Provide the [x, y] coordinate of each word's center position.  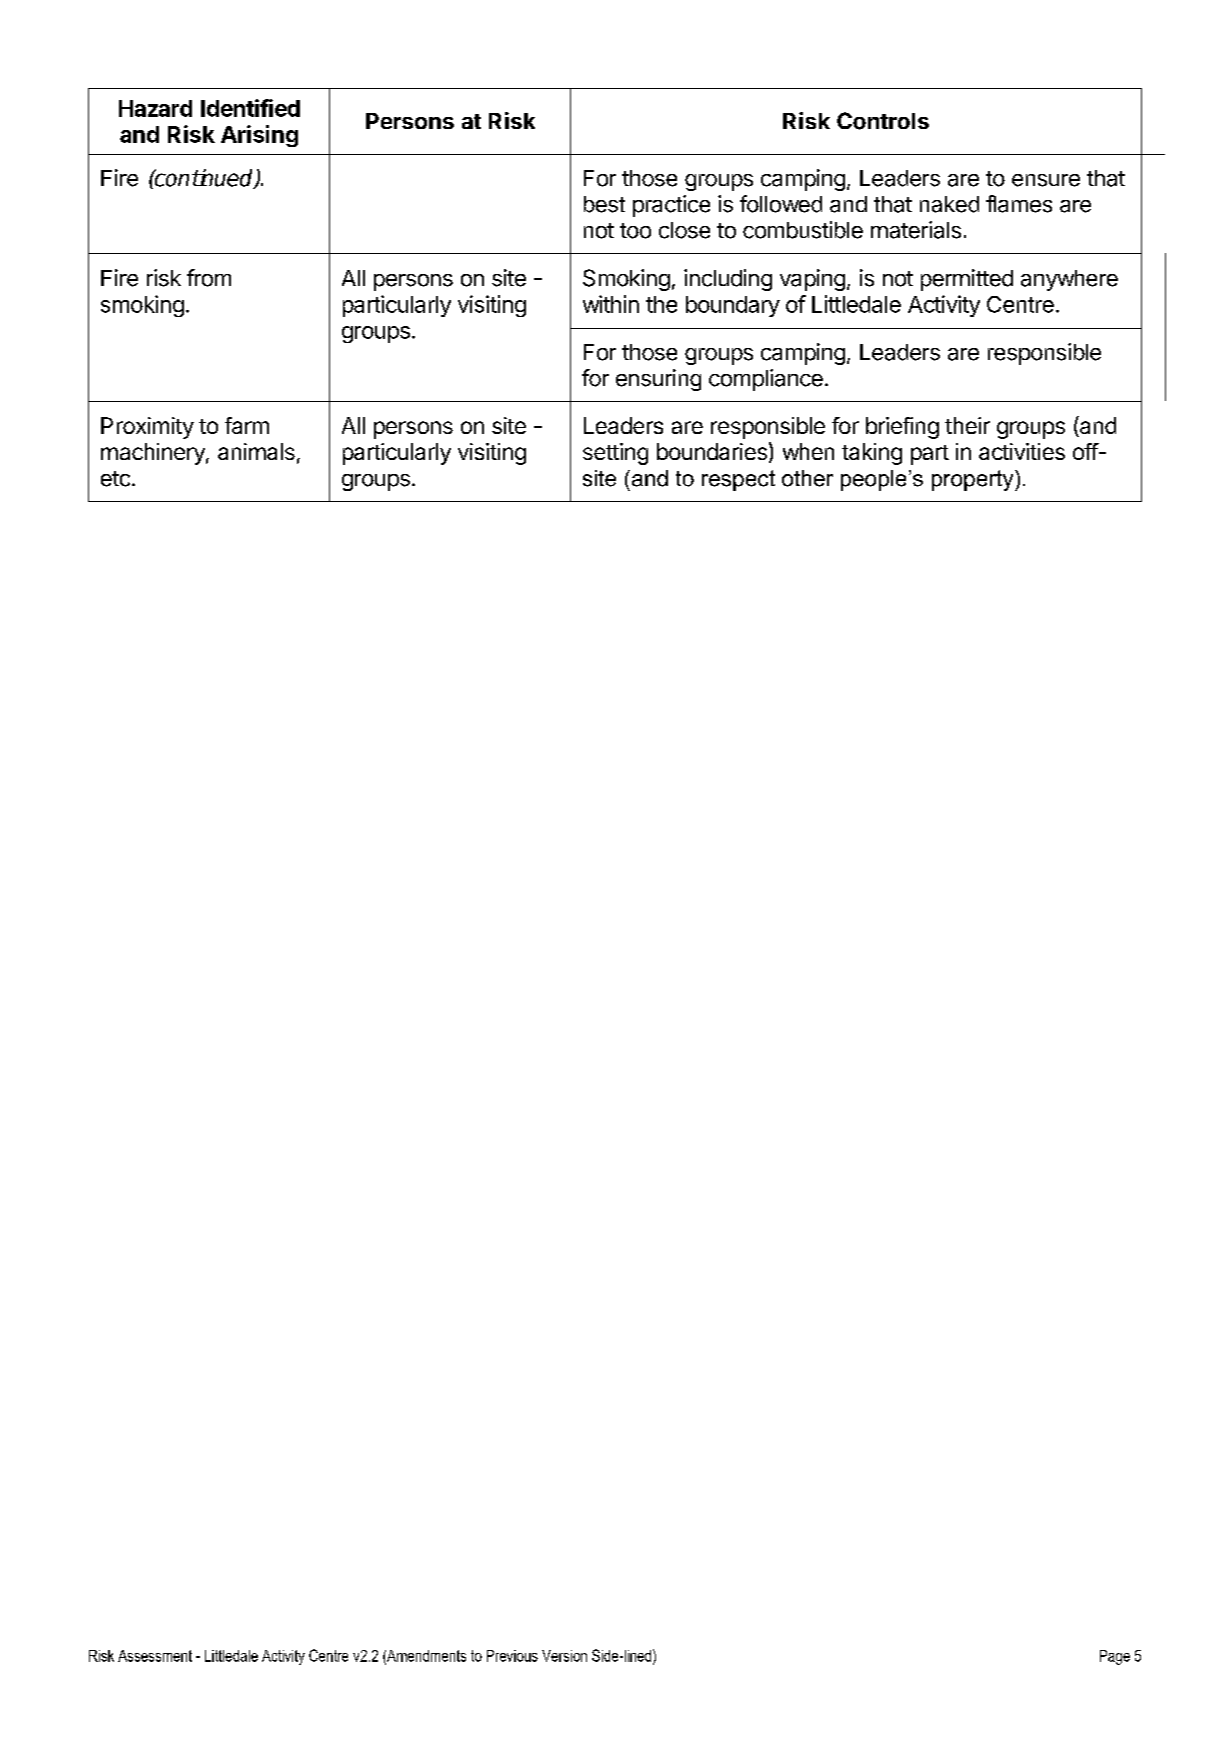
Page [1115, 1657]
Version [564, 1656]
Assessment [155, 1656]
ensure [1046, 180]
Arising [259, 136]
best [604, 204]
